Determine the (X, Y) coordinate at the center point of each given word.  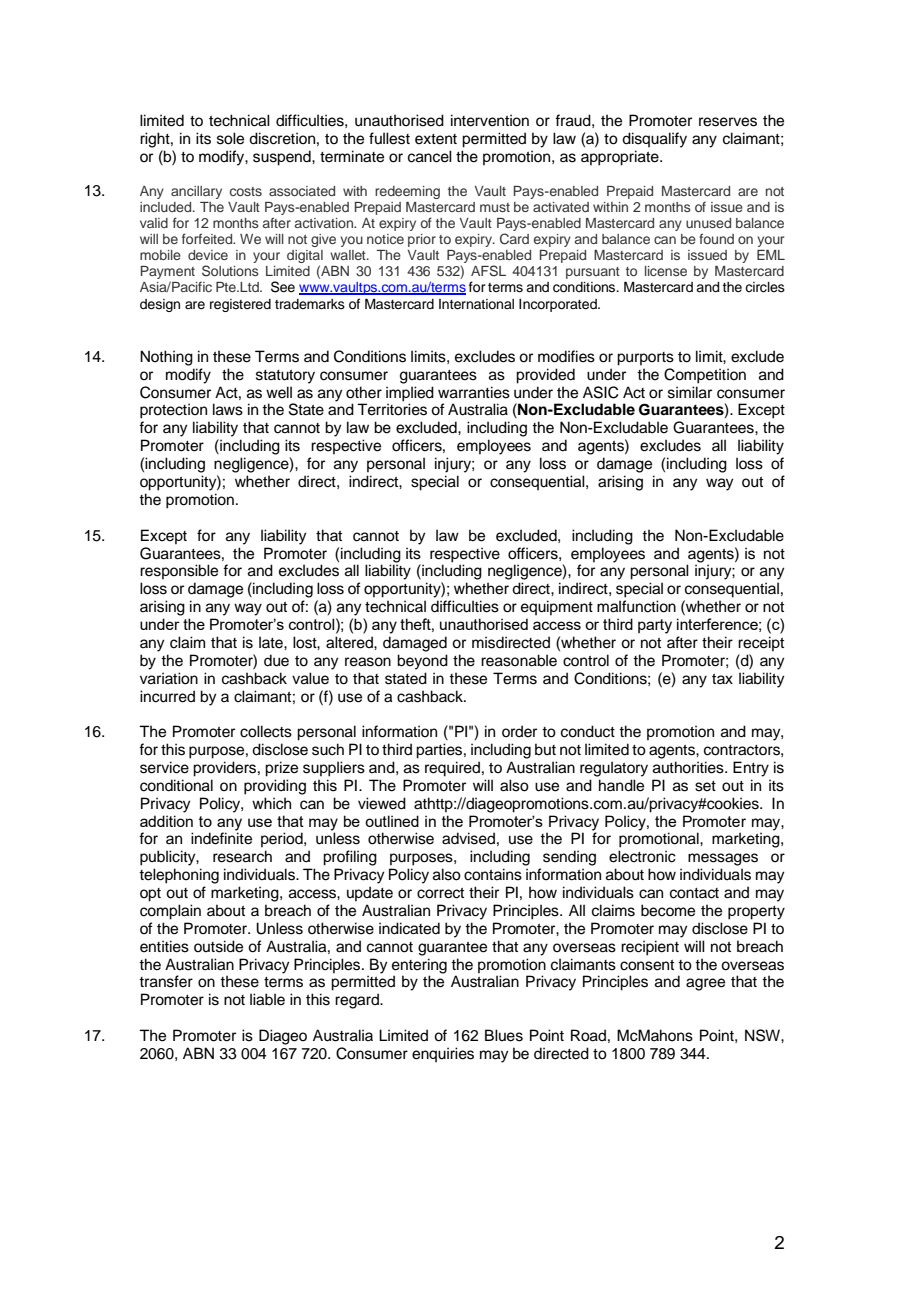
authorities (689, 767)
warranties (474, 392)
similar (690, 392)
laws (228, 409)
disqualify (654, 140)
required (452, 769)
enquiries (443, 1054)
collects (266, 731)
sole (230, 138)
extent (436, 139)
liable (267, 999)
